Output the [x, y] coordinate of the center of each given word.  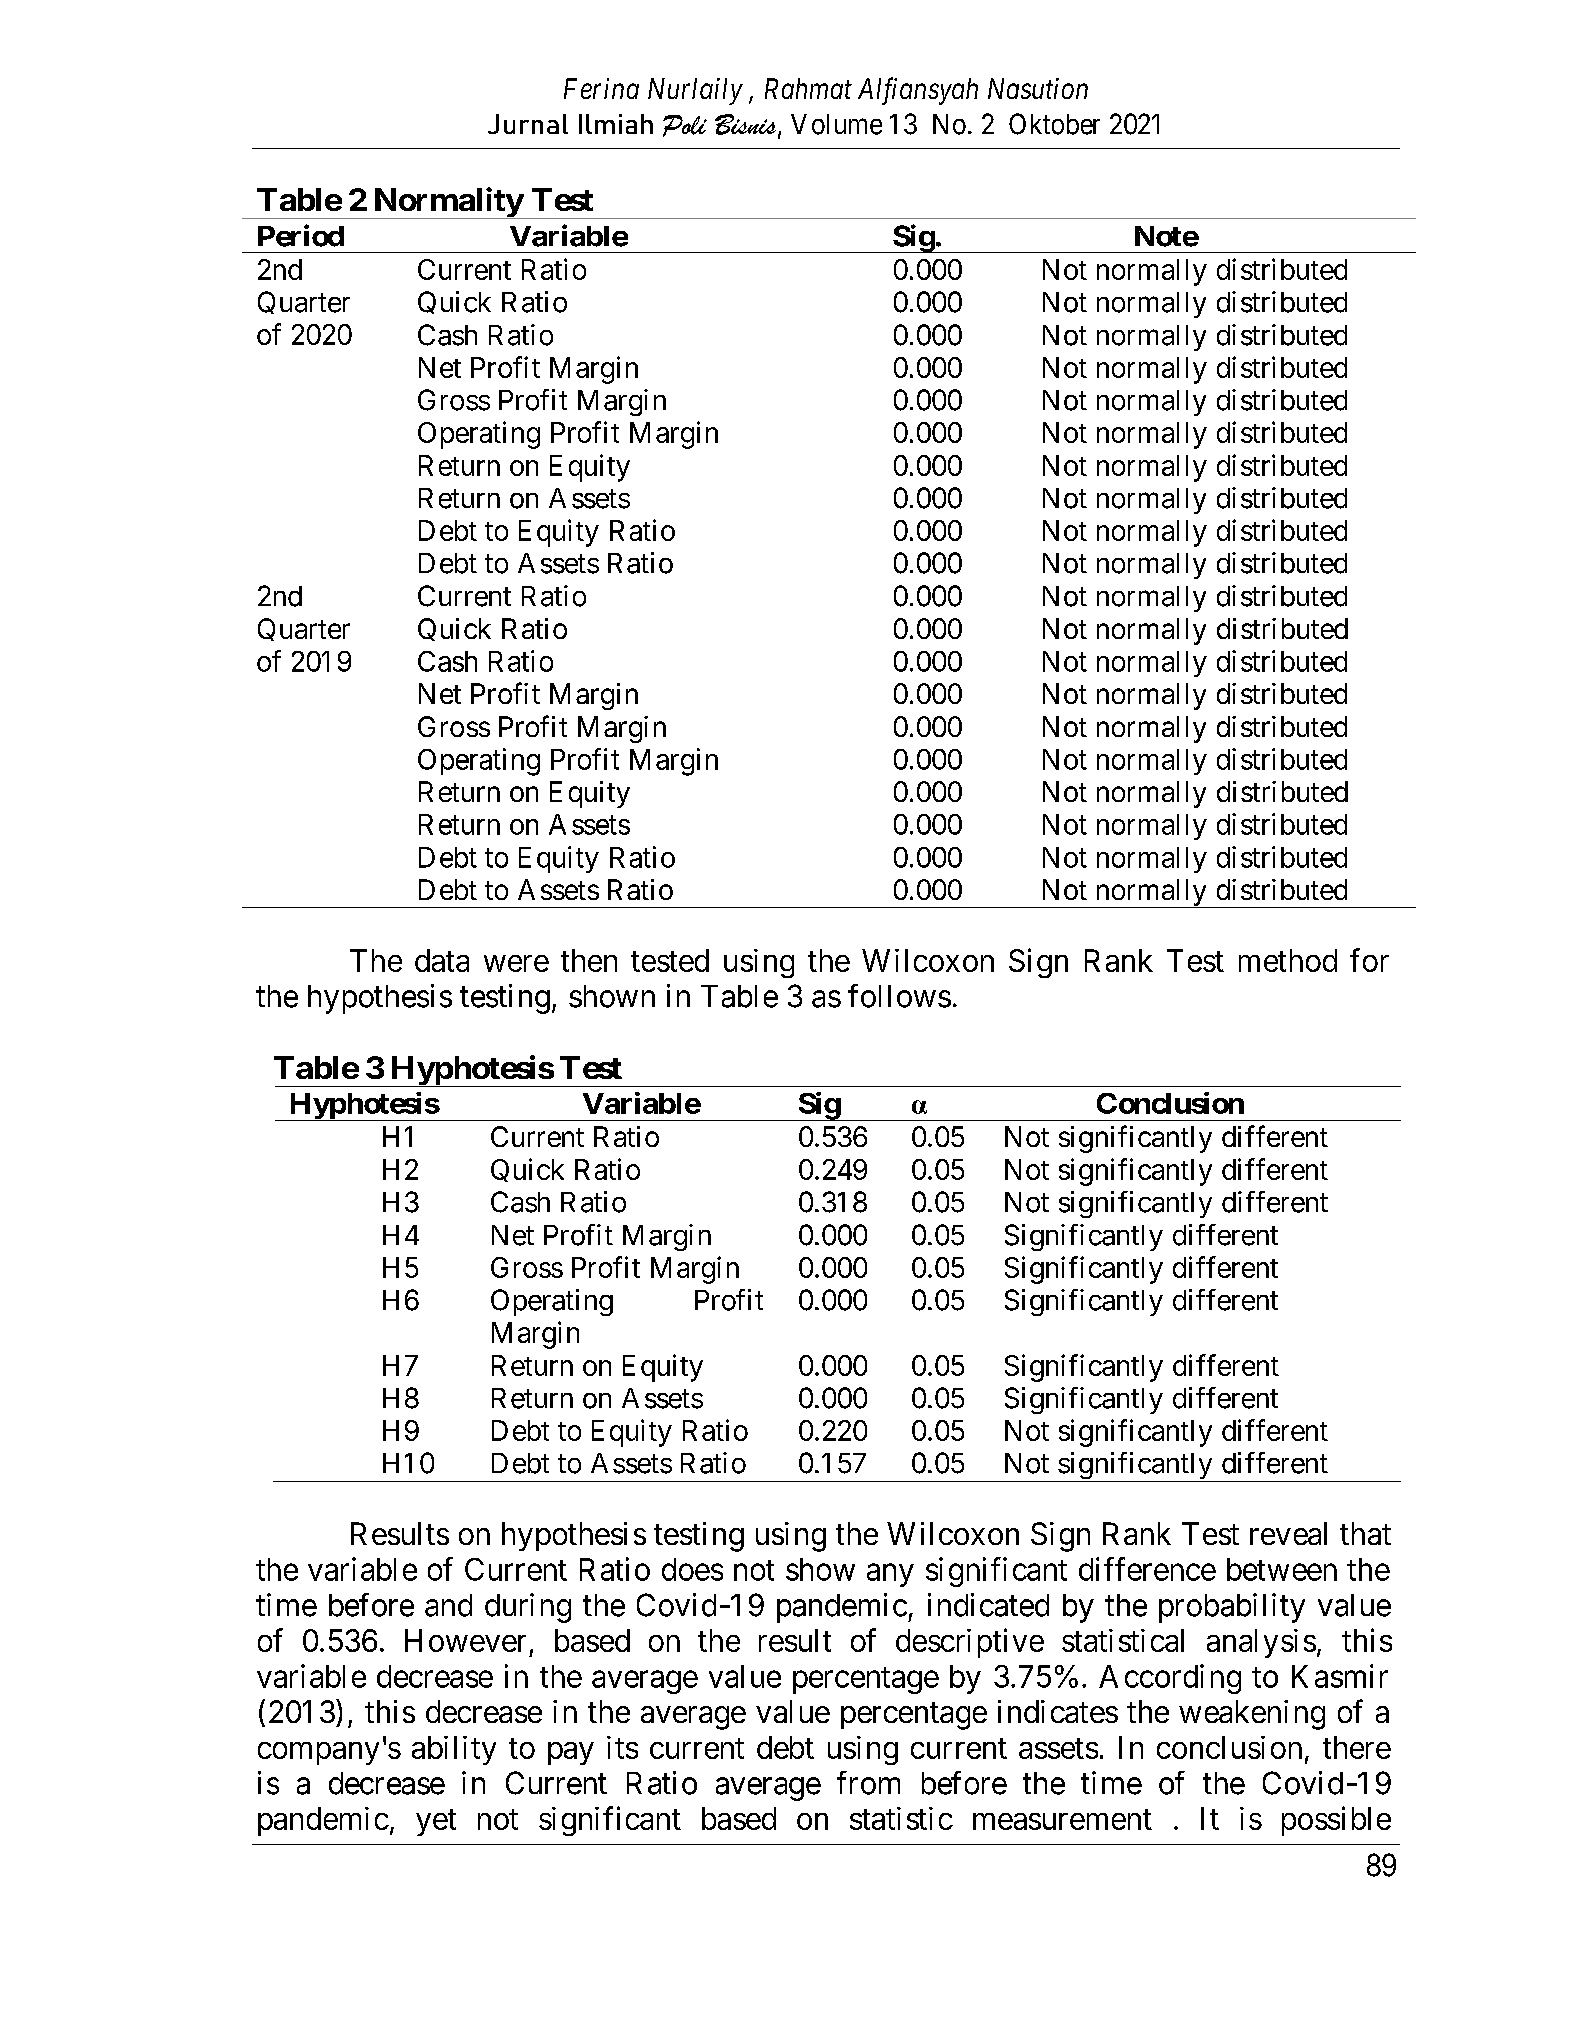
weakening [1252, 1715]
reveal [1288, 1533]
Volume [836, 124]
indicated [988, 1605]
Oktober [1054, 124]
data [442, 960]
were [516, 963]
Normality [447, 203]
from [868, 1783]
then [589, 960]
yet [436, 1822]
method [1288, 960]
